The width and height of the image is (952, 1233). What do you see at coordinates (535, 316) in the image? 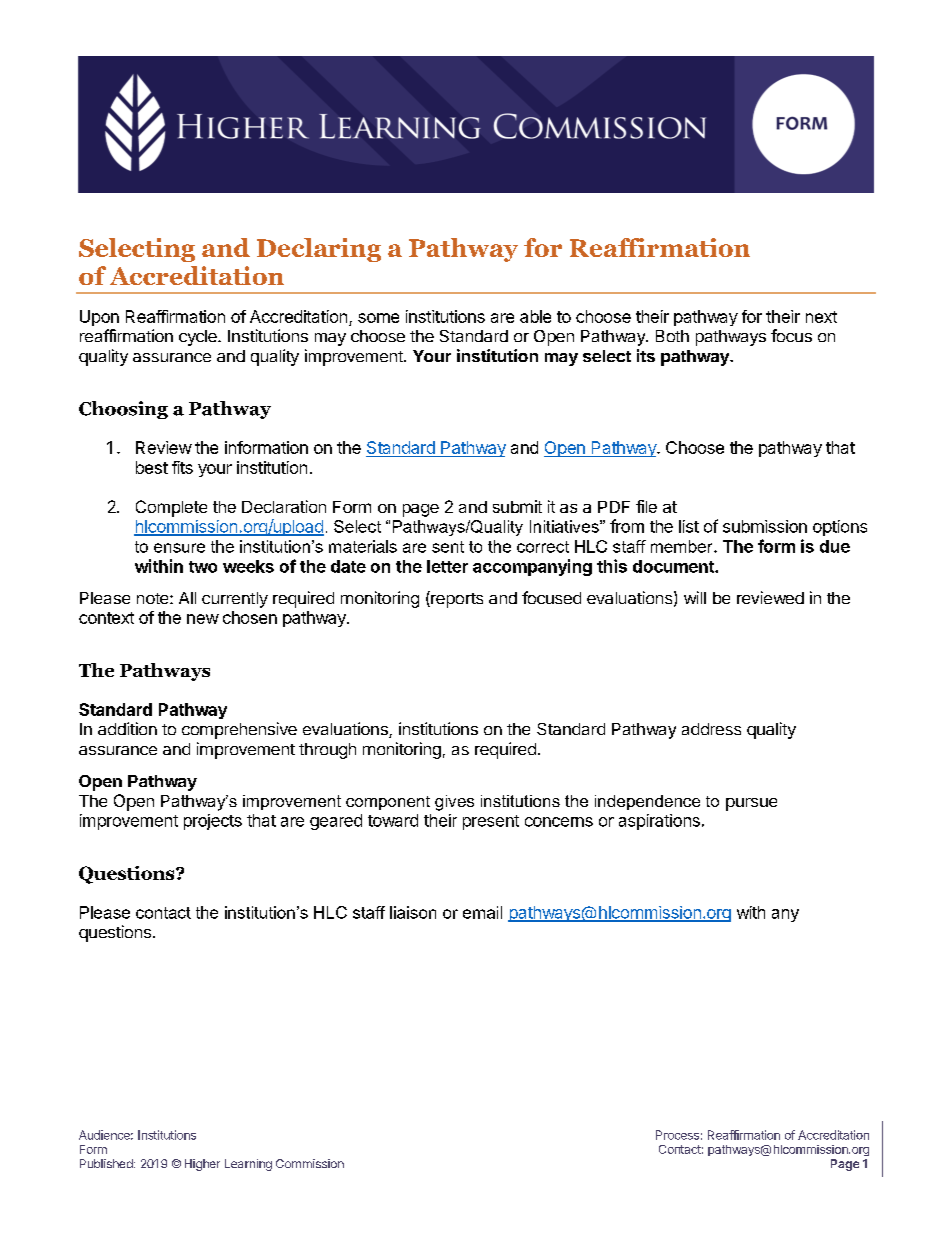
I see `able` at bounding box center [535, 316].
